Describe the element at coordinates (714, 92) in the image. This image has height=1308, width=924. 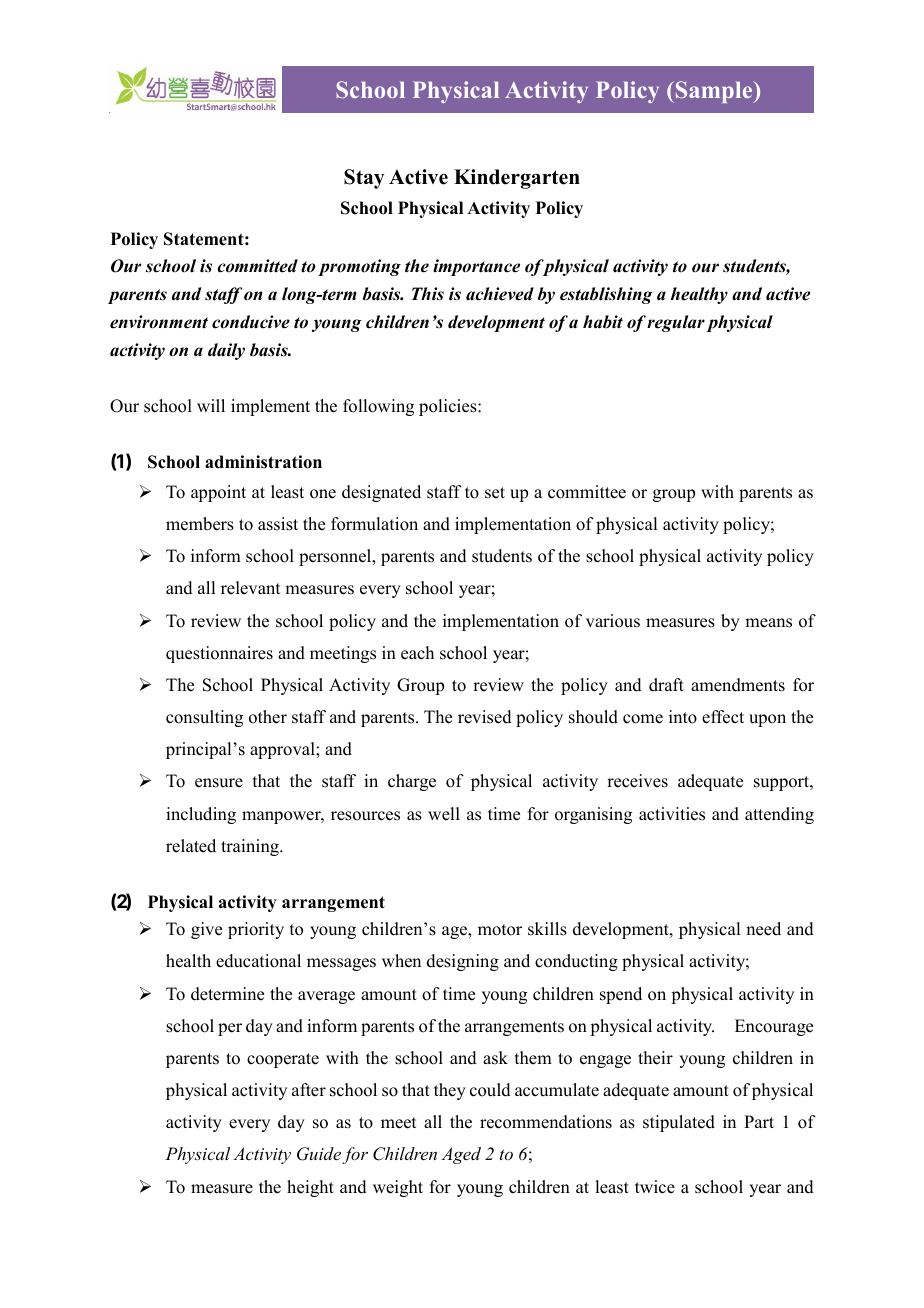
I see `Sample` at that location.
